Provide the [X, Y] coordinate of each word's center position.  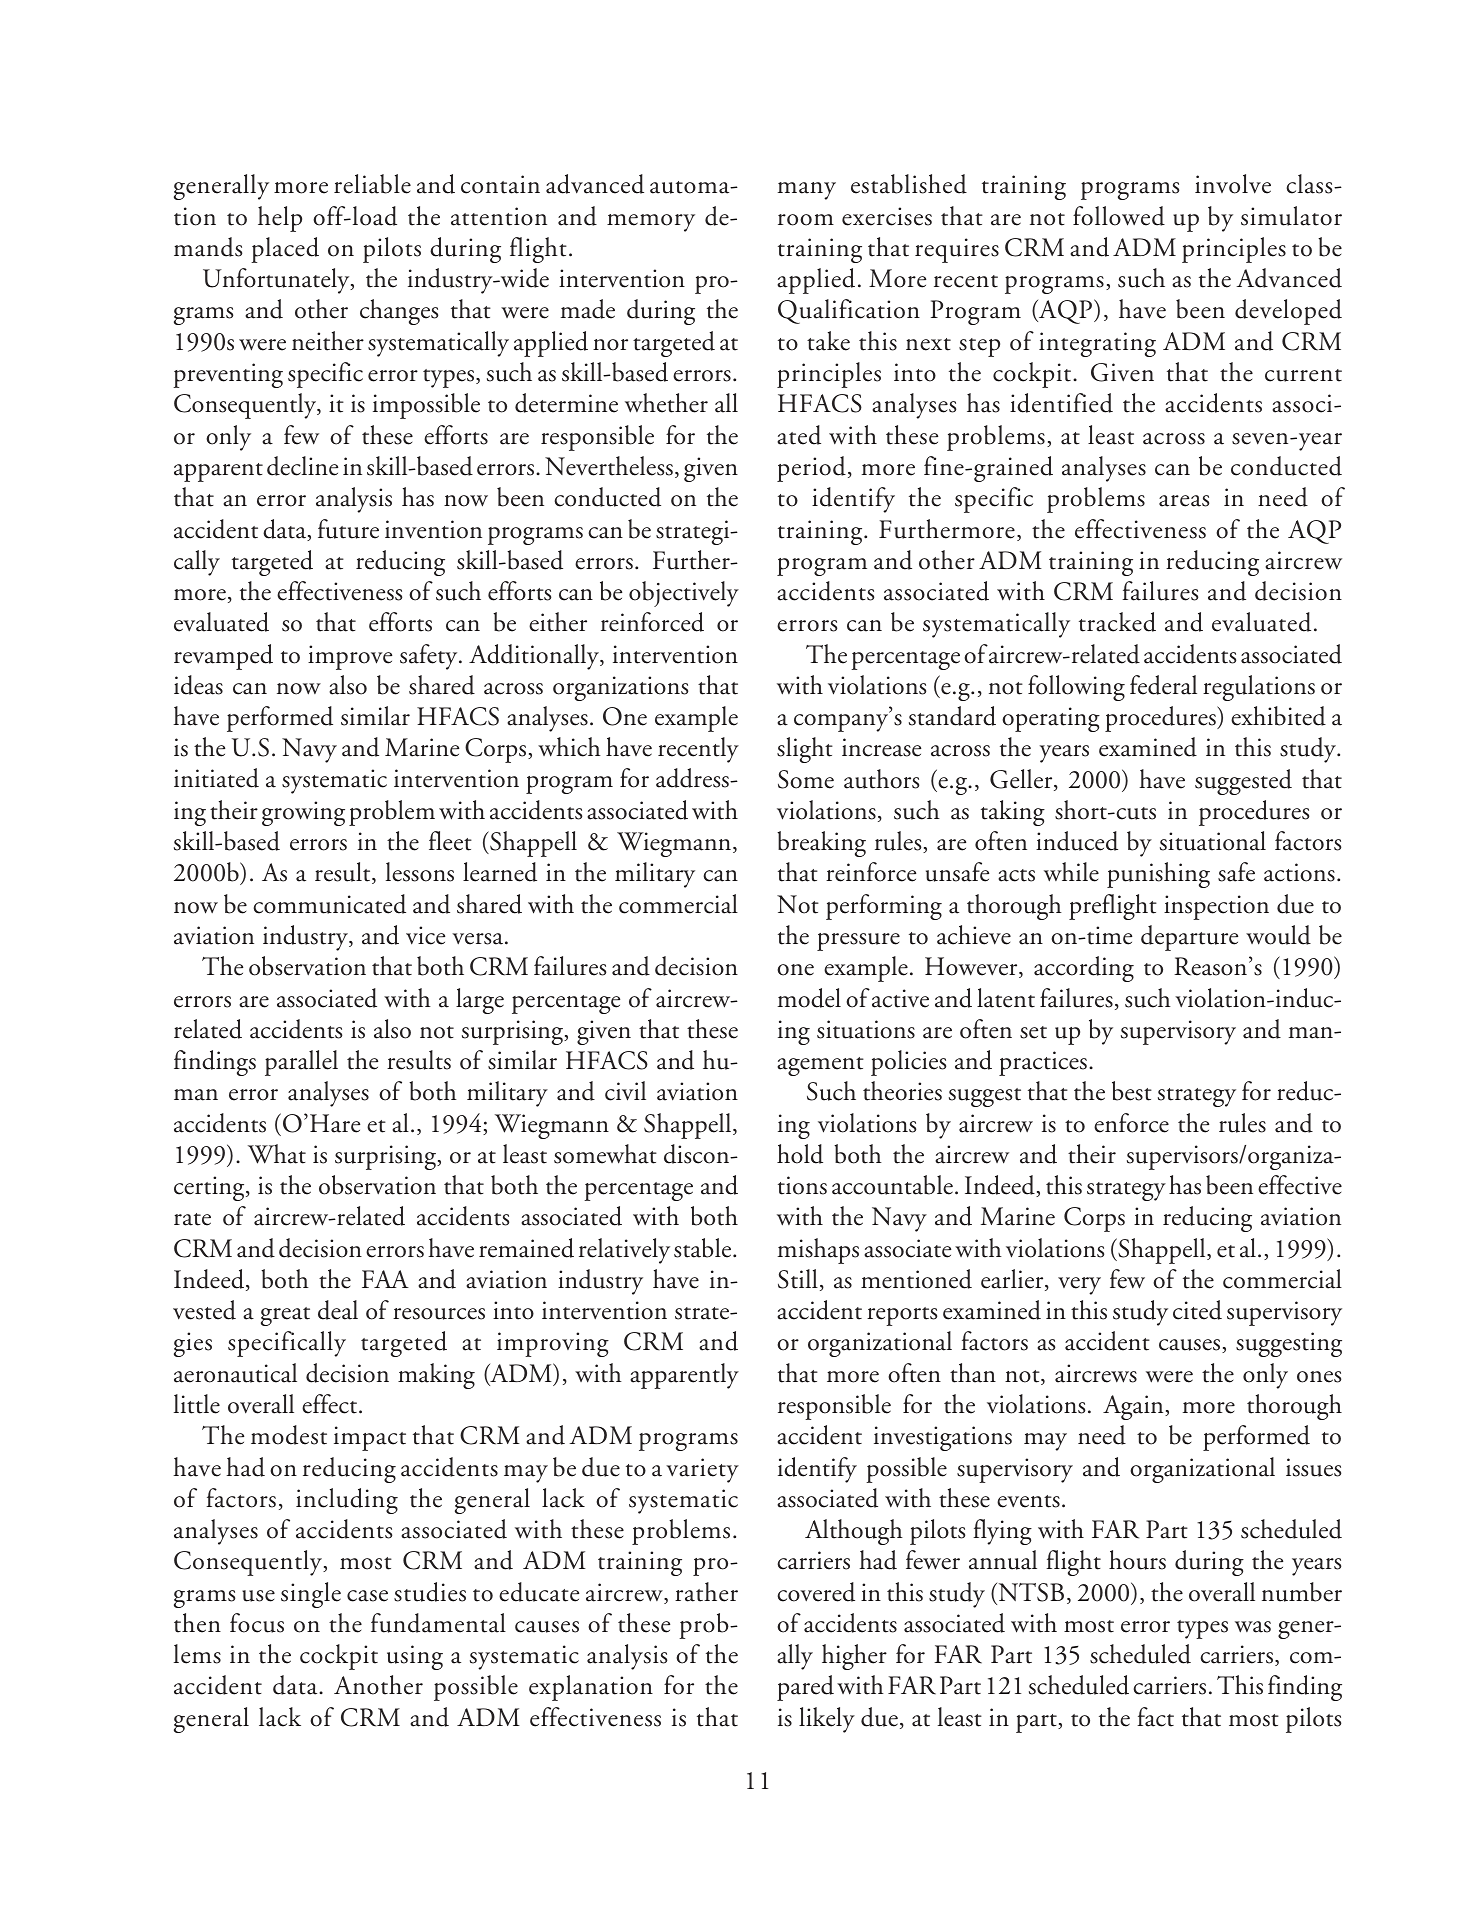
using [415, 1657]
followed [1119, 216]
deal [338, 1310]
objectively [684, 594]
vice [425, 935]
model [809, 998]
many [807, 191]
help [280, 219]
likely [827, 1720]
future [348, 529]
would [1278, 935]
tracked [1117, 622]
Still [798, 1279]
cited [1197, 1310]
